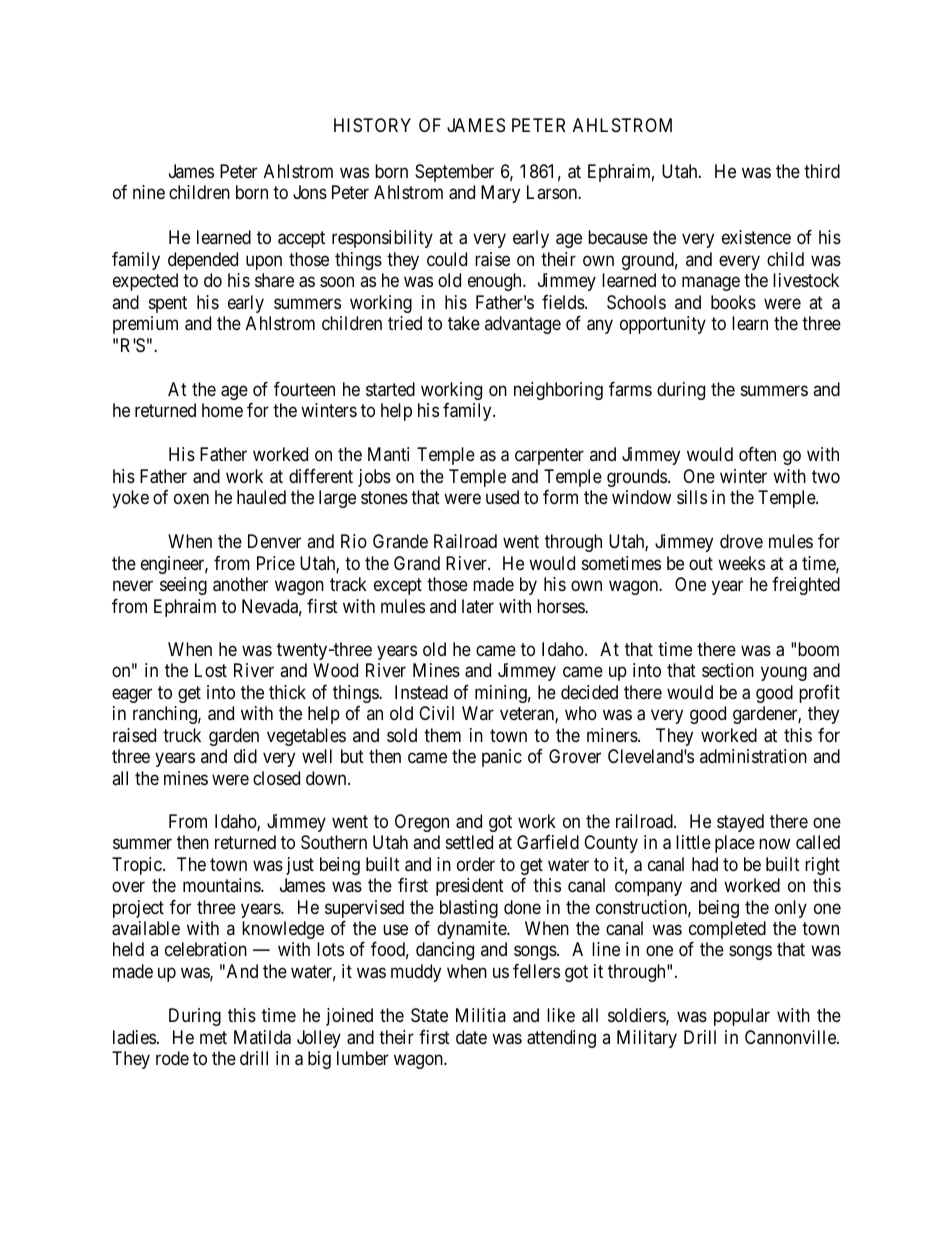 The image size is (952, 1233). What do you see at coordinates (757, 454) in the screenshot?
I see `often` at bounding box center [757, 454].
